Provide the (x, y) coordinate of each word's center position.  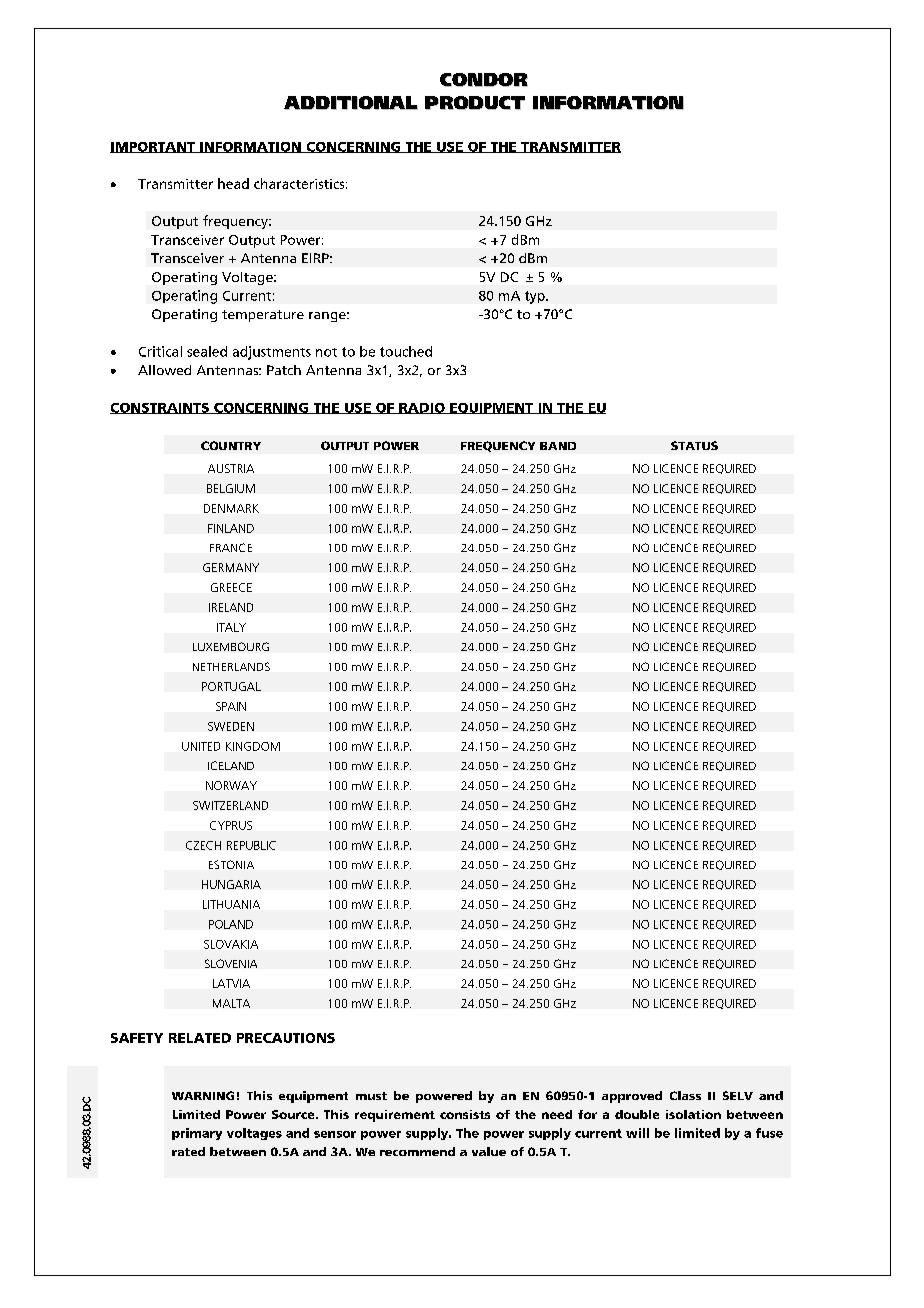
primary (197, 1134)
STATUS (694, 445)
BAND (558, 446)
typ (536, 297)
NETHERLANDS (231, 666)
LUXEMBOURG (231, 646)
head (233, 183)
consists (465, 1114)
